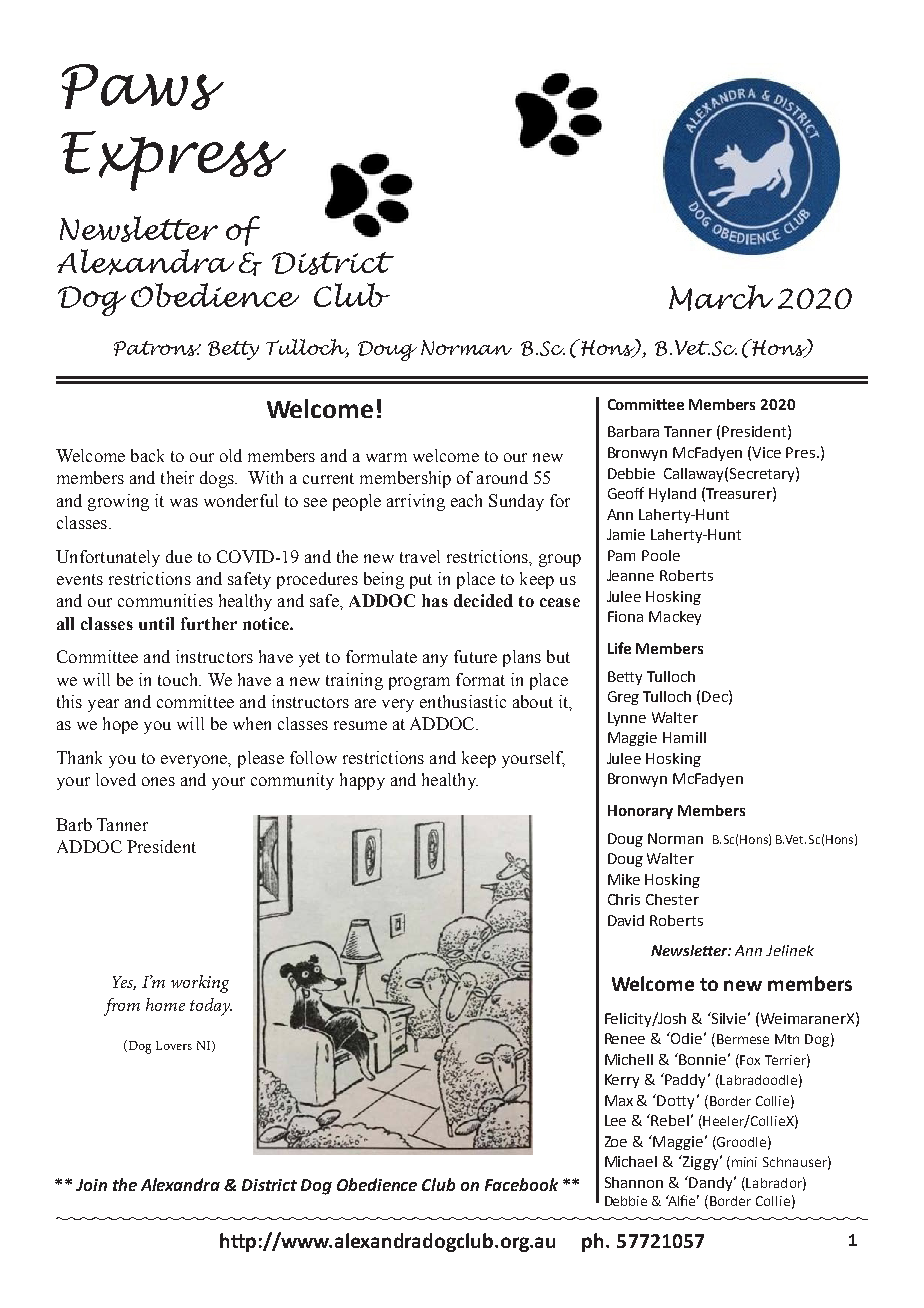 This screenshot has width=924, height=1308. What do you see at coordinates (91, 1185) in the screenshot?
I see `Join` at bounding box center [91, 1185].
